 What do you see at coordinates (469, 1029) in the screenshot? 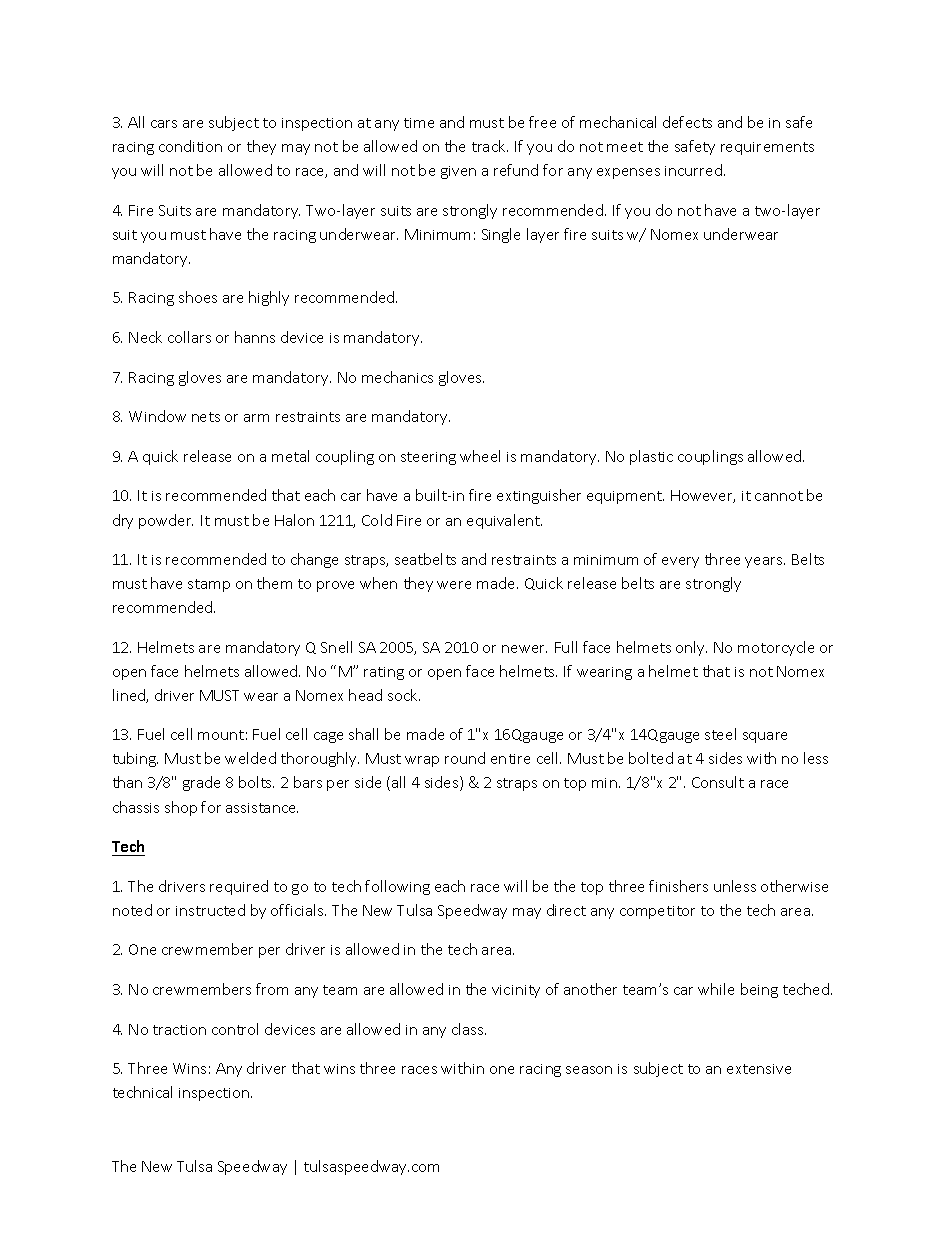
I see `class` at bounding box center [469, 1029].
